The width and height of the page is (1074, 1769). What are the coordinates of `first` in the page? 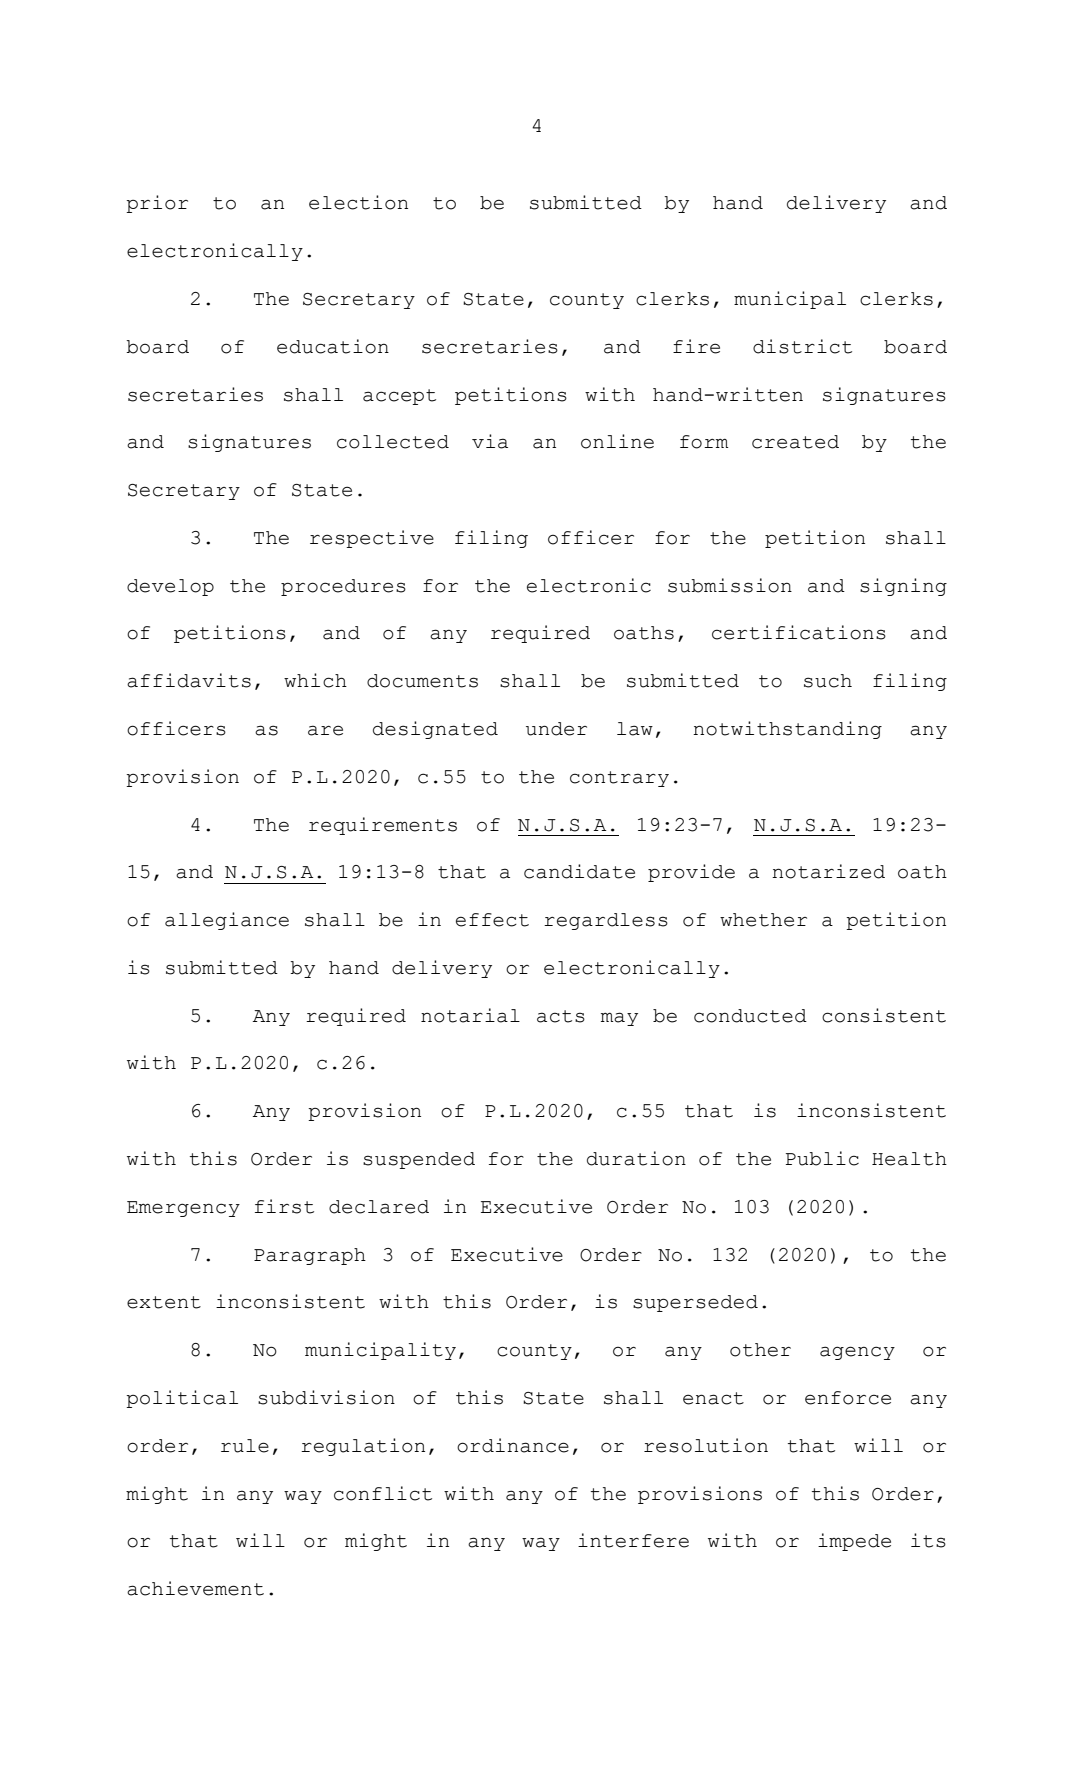 It's located at (284, 1206).
